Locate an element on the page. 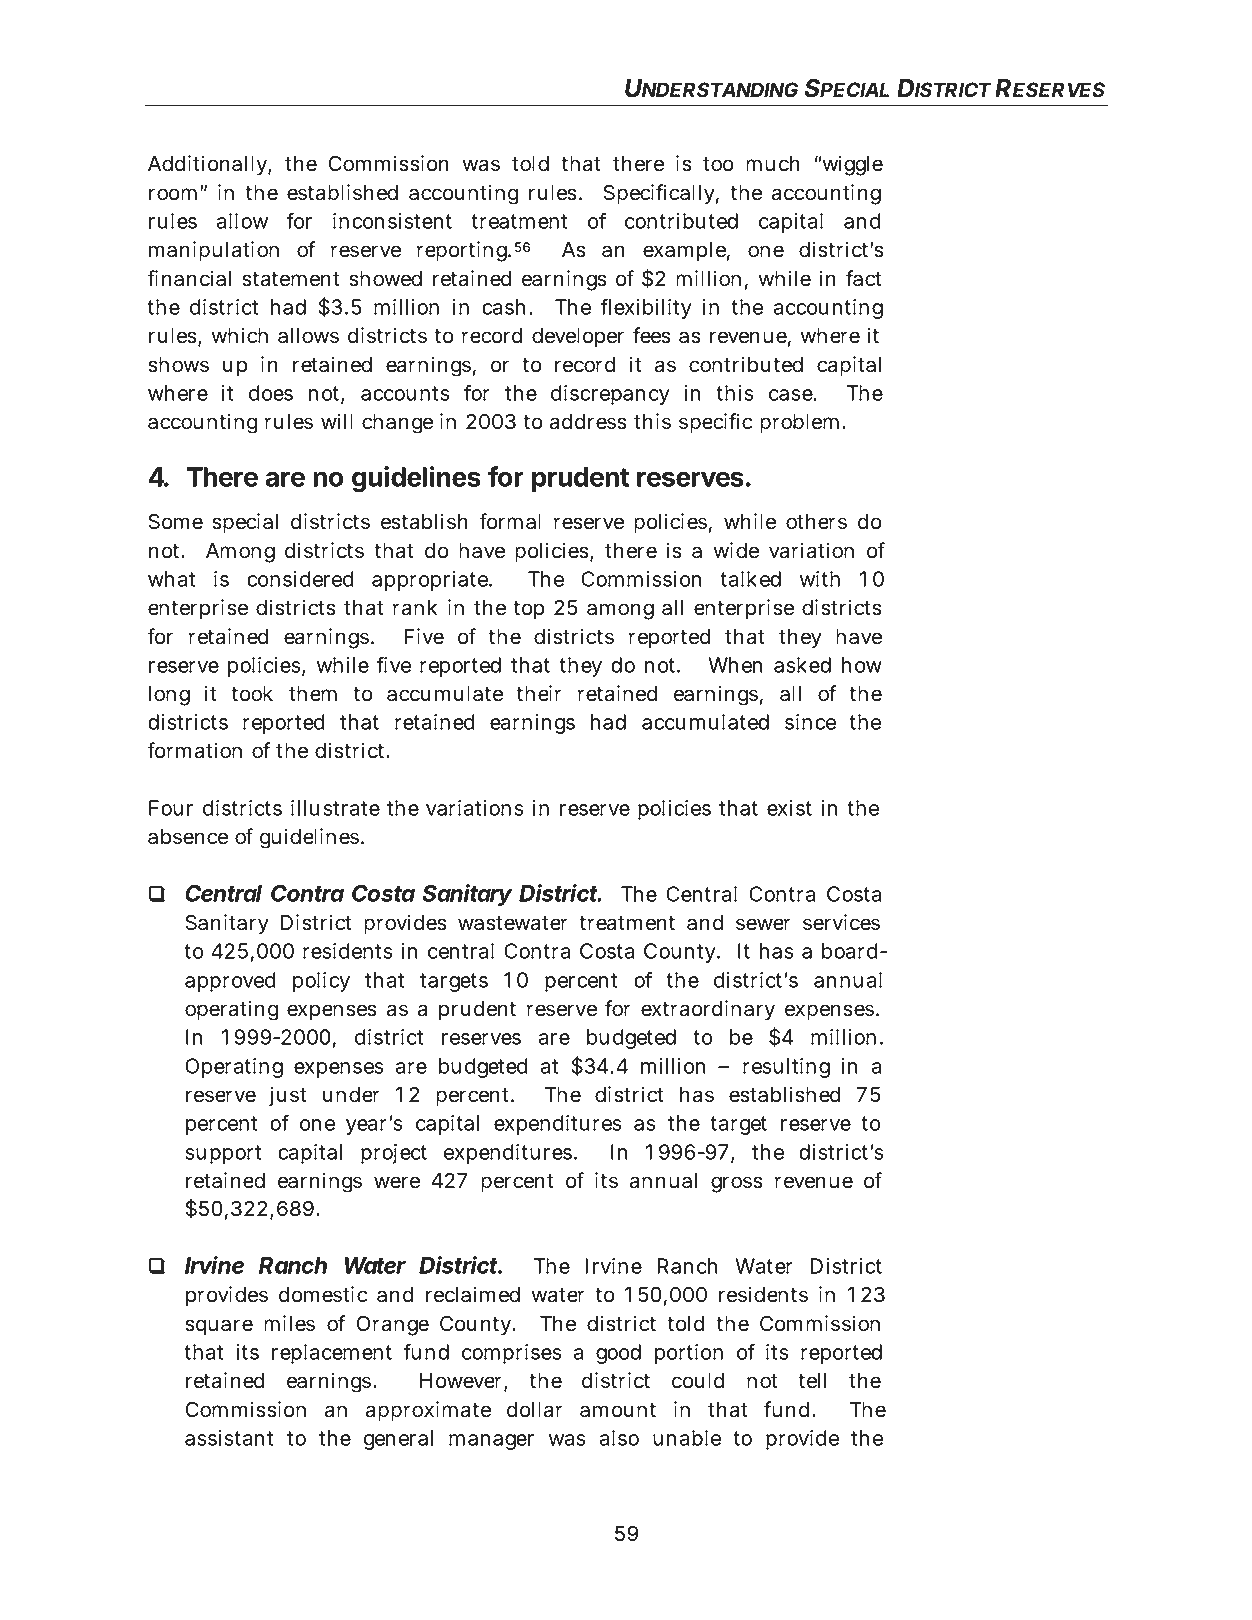  tell is located at coordinates (812, 1381).
